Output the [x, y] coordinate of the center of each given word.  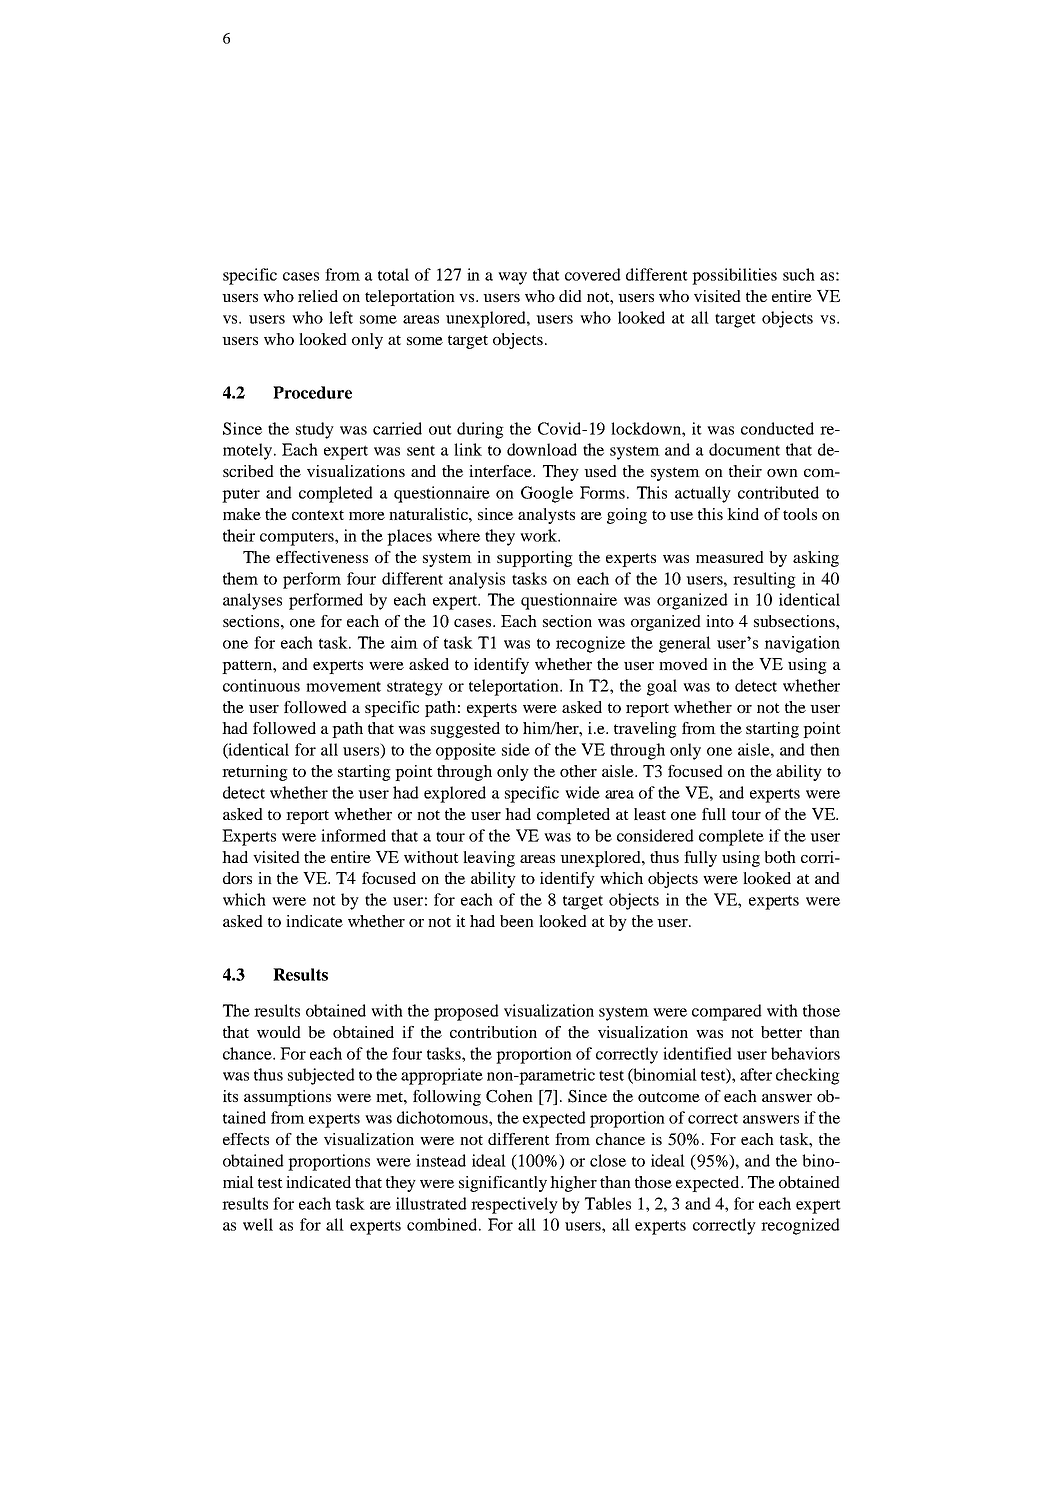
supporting [535, 559]
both [780, 857]
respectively [514, 1205]
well [258, 1224]
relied [318, 296]
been [517, 921]
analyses [252, 601]
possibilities [734, 276]
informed [353, 835]
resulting [764, 580]
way [512, 278]
